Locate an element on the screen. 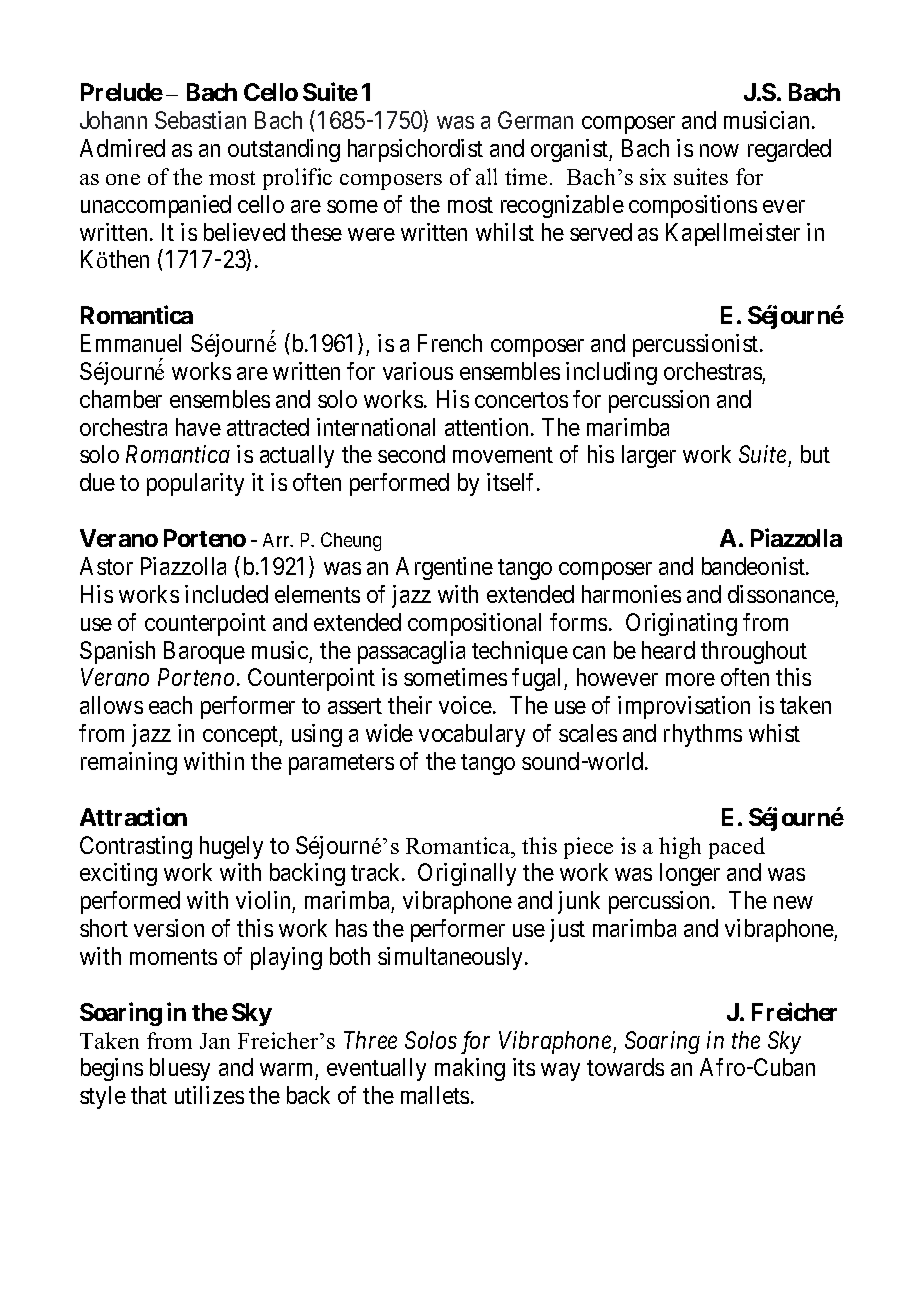 This screenshot has height=1311, width=924. have is located at coordinates (198, 427).
